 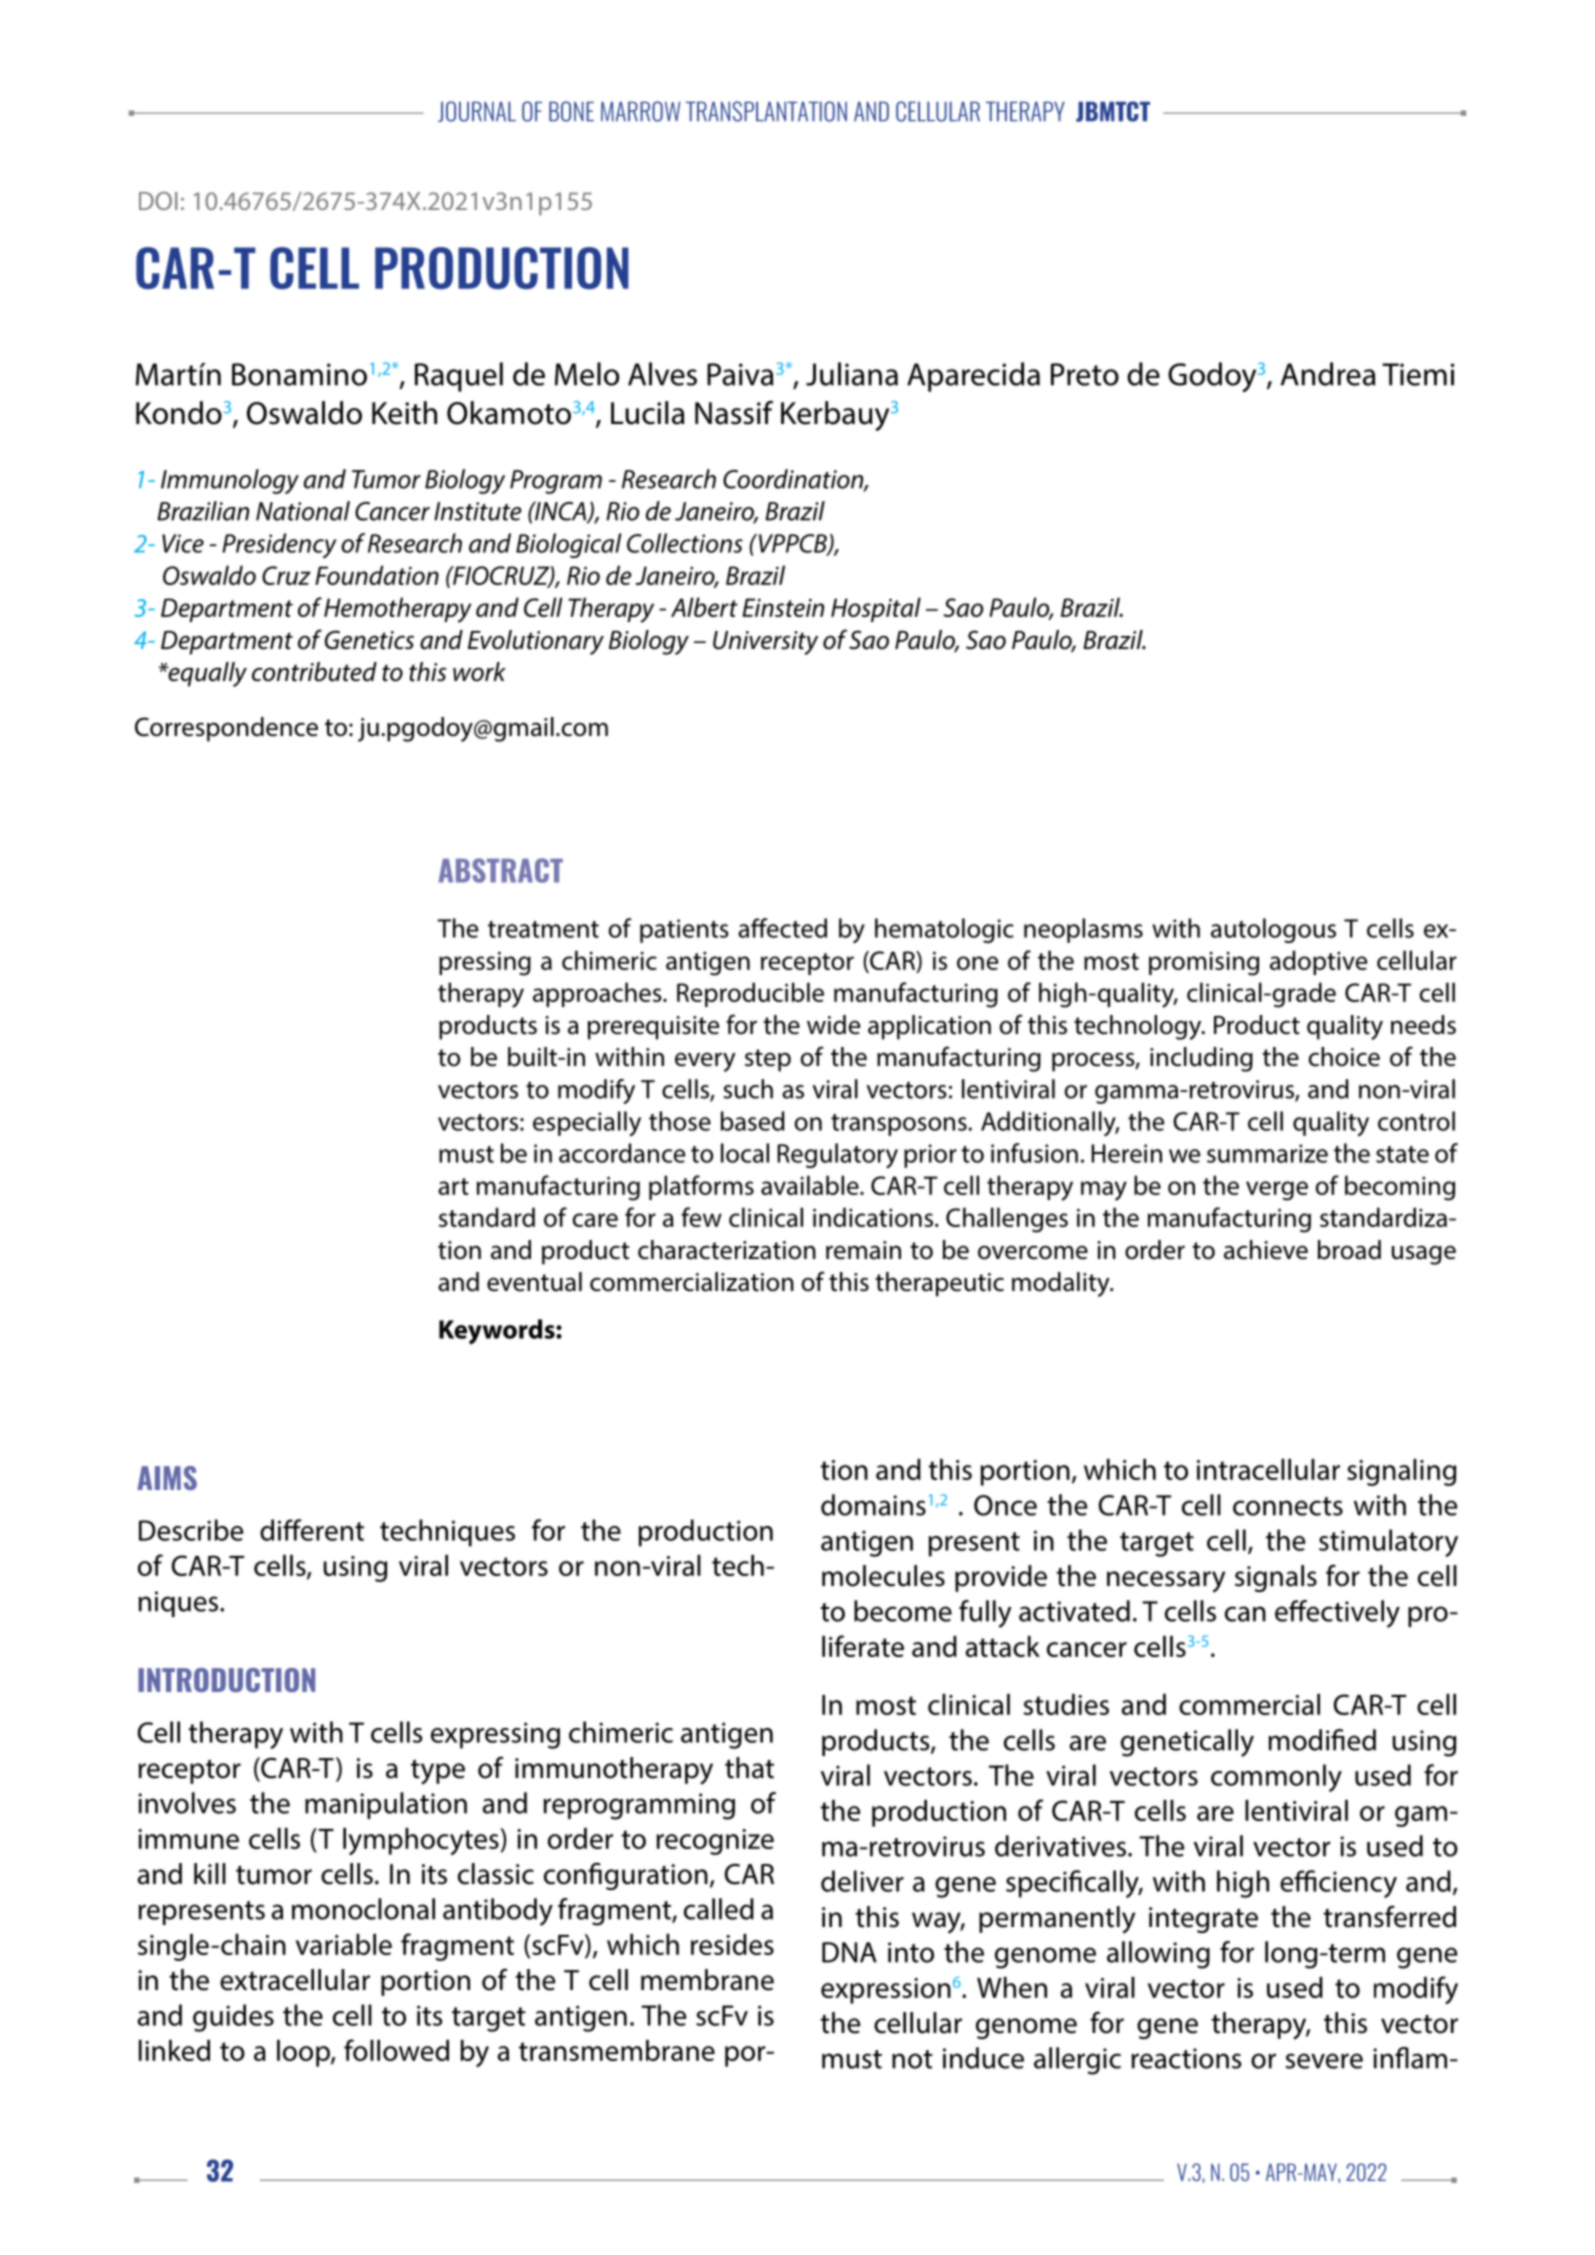 What do you see at coordinates (226, 729) in the image?
I see `Correspondence` at bounding box center [226, 729].
